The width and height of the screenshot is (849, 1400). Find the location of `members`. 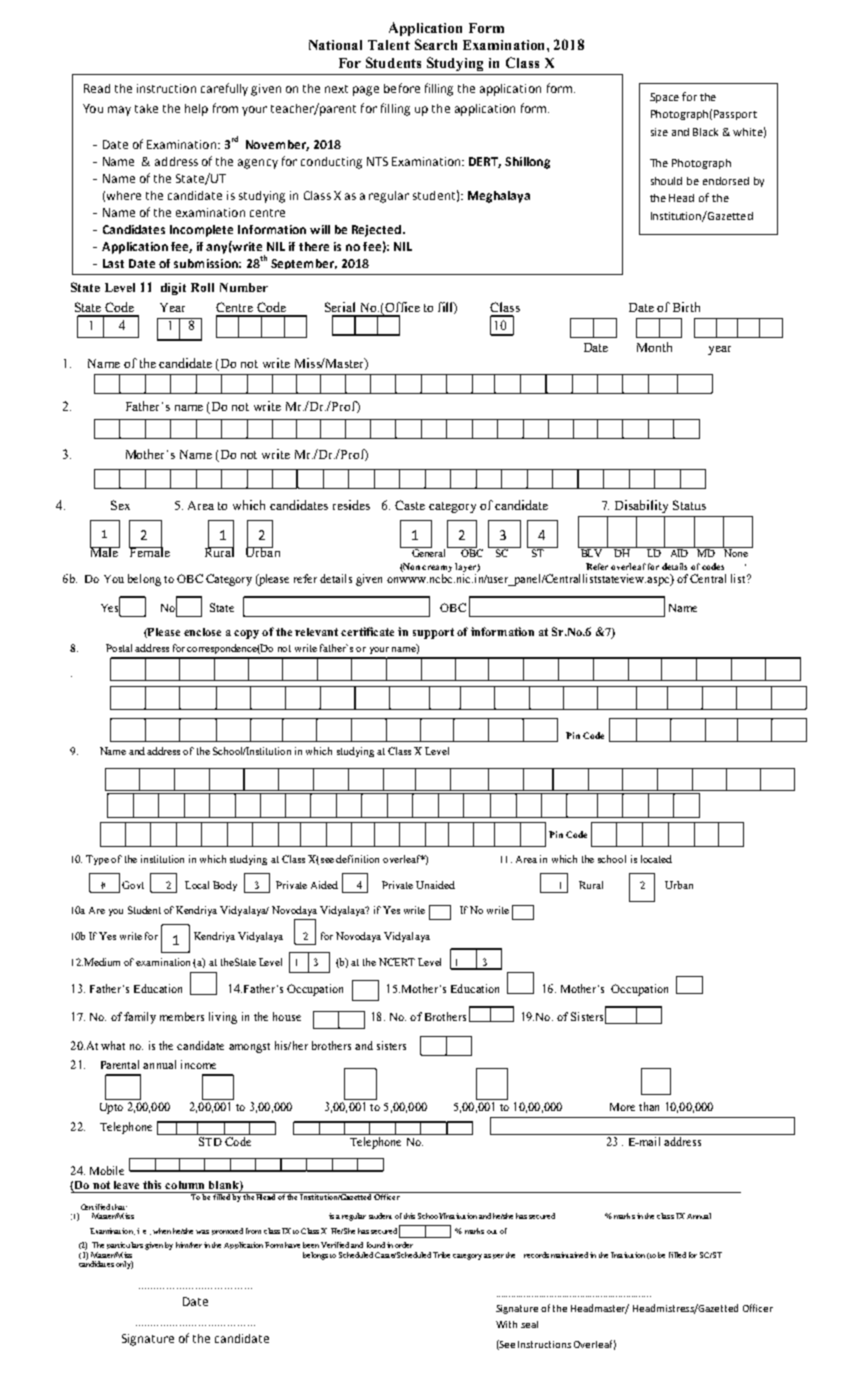

members is located at coordinates (182, 1016).
